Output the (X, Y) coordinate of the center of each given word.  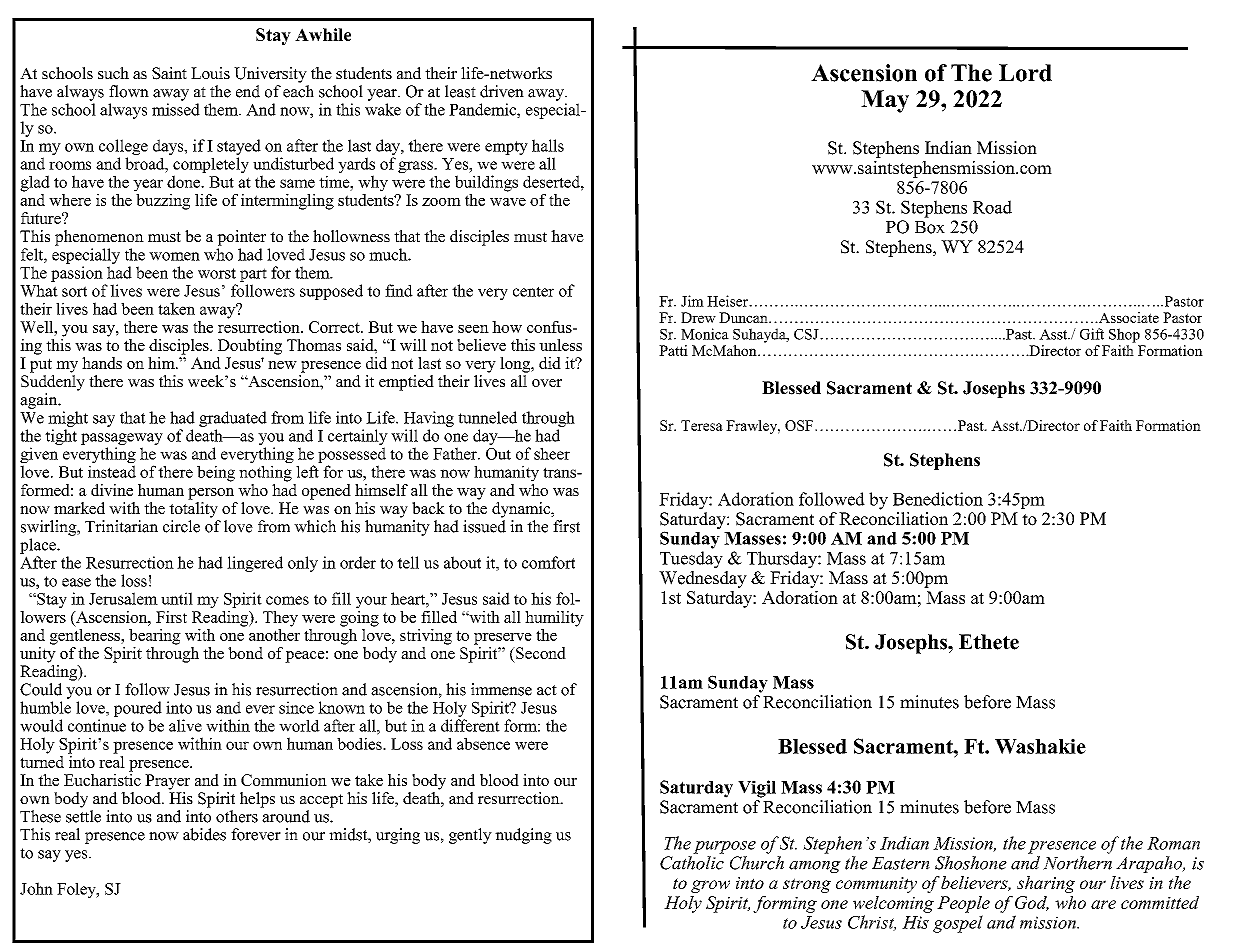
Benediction (938, 499)
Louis (210, 73)
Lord (1025, 73)
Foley (77, 890)
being (216, 473)
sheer (552, 453)
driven (502, 91)
